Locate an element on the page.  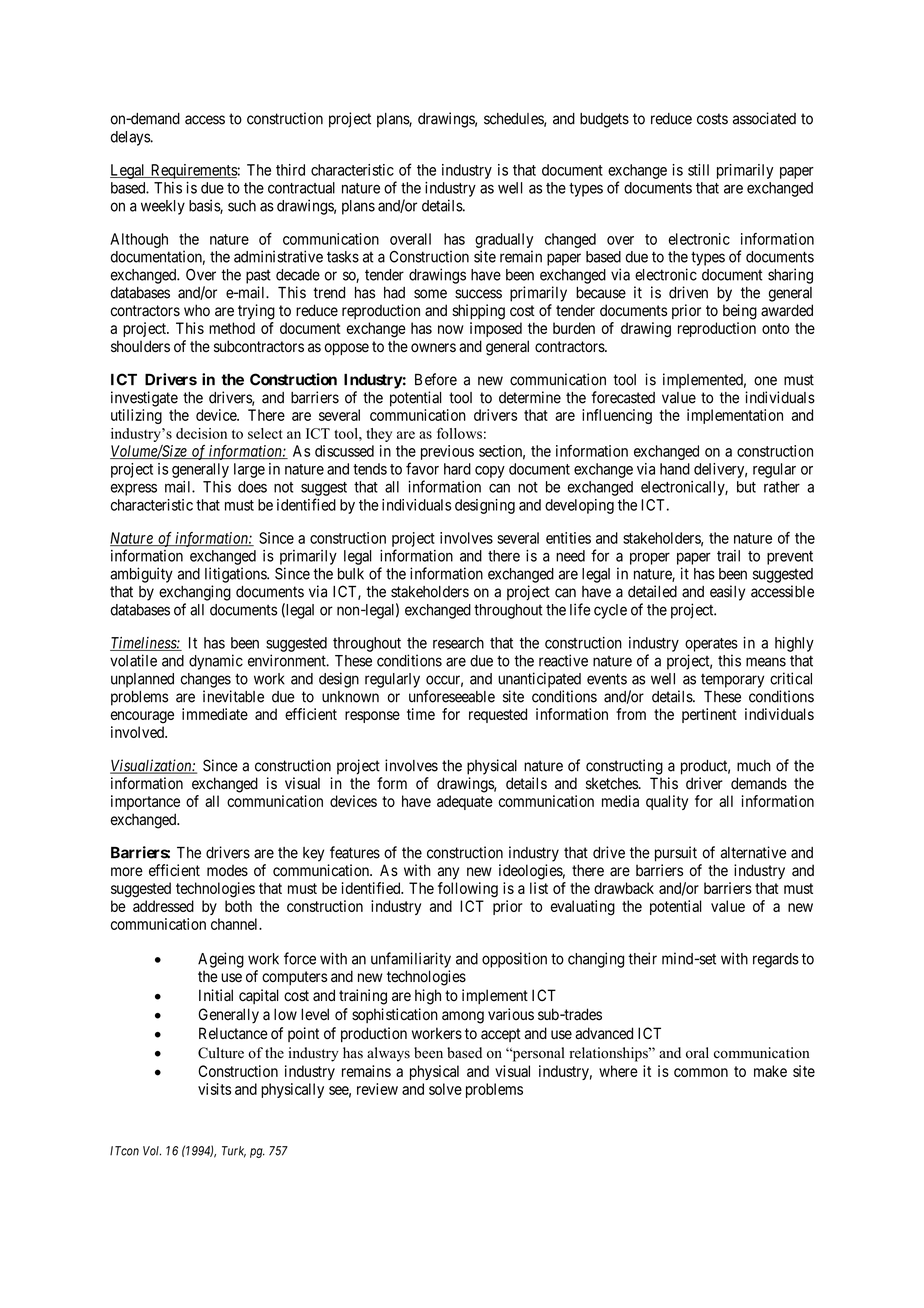
common is located at coordinates (701, 1072).
